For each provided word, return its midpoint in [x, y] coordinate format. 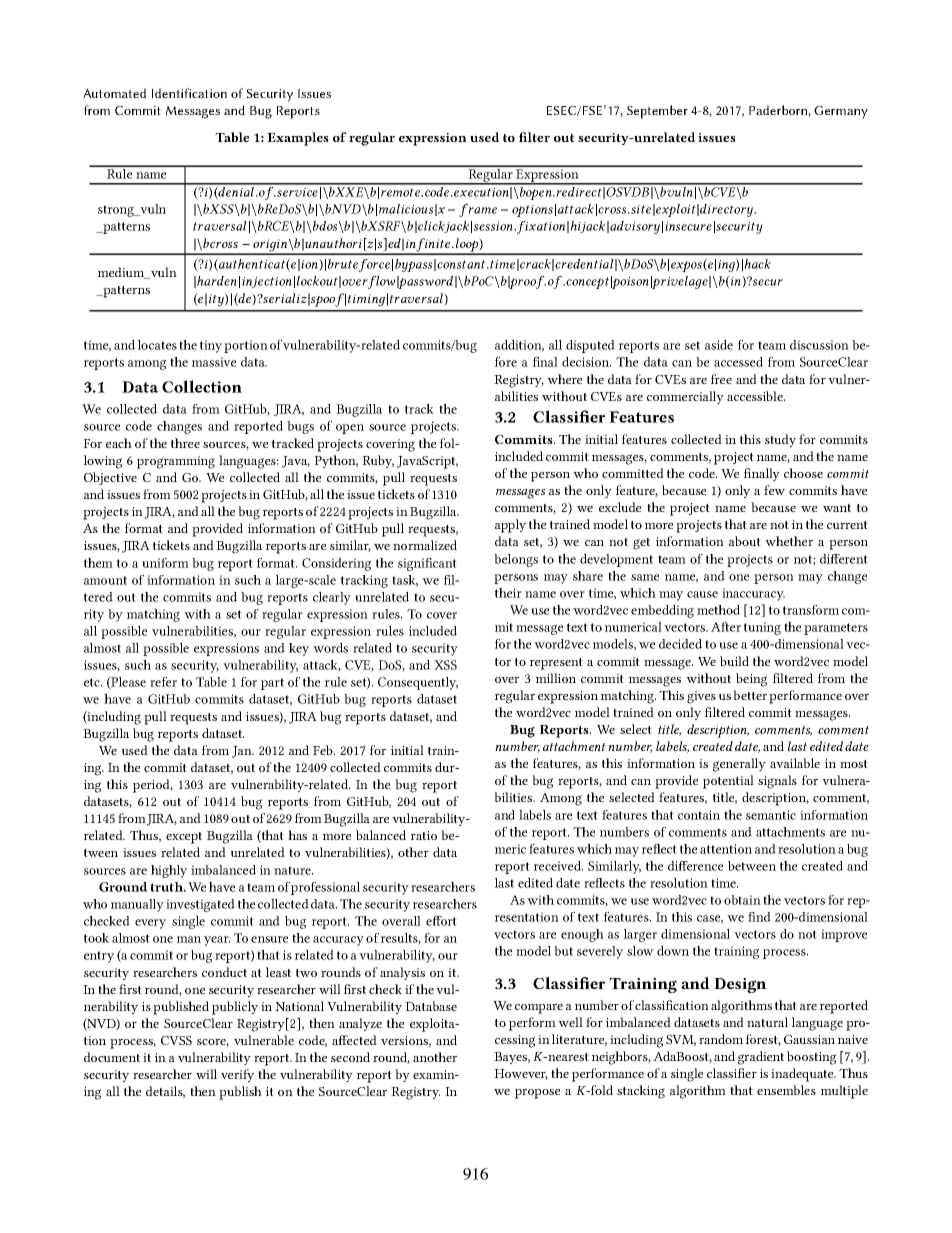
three [185, 443]
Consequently [418, 683]
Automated [114, 93]
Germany [841, 112]
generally [739, 765]
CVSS [176, 1040]
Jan [243, 752]
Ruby [378, 461]
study [780, 440]
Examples [298, 139]
